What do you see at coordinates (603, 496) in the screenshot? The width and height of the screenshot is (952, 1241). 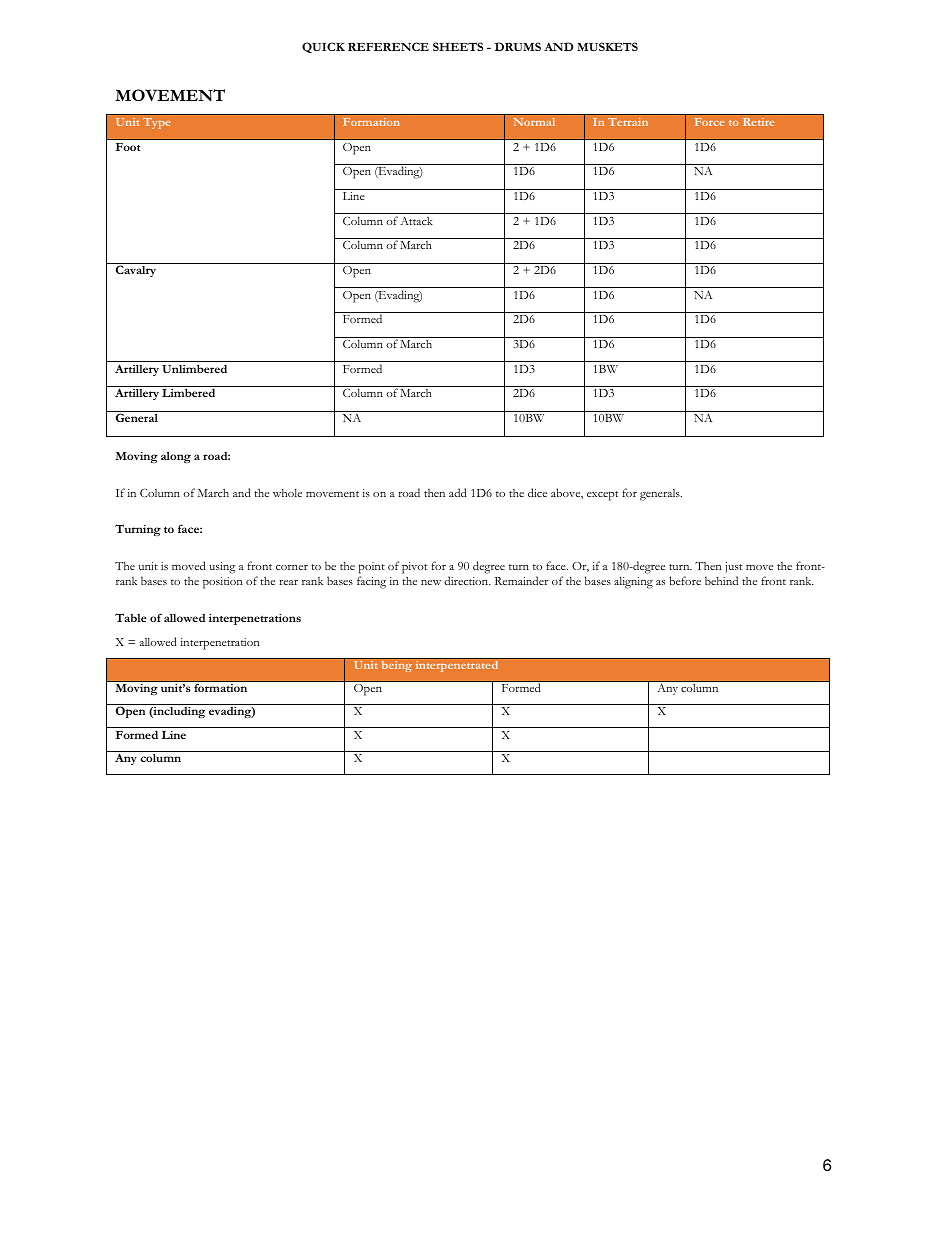 I see `except` at bounding box center [603, 496].
